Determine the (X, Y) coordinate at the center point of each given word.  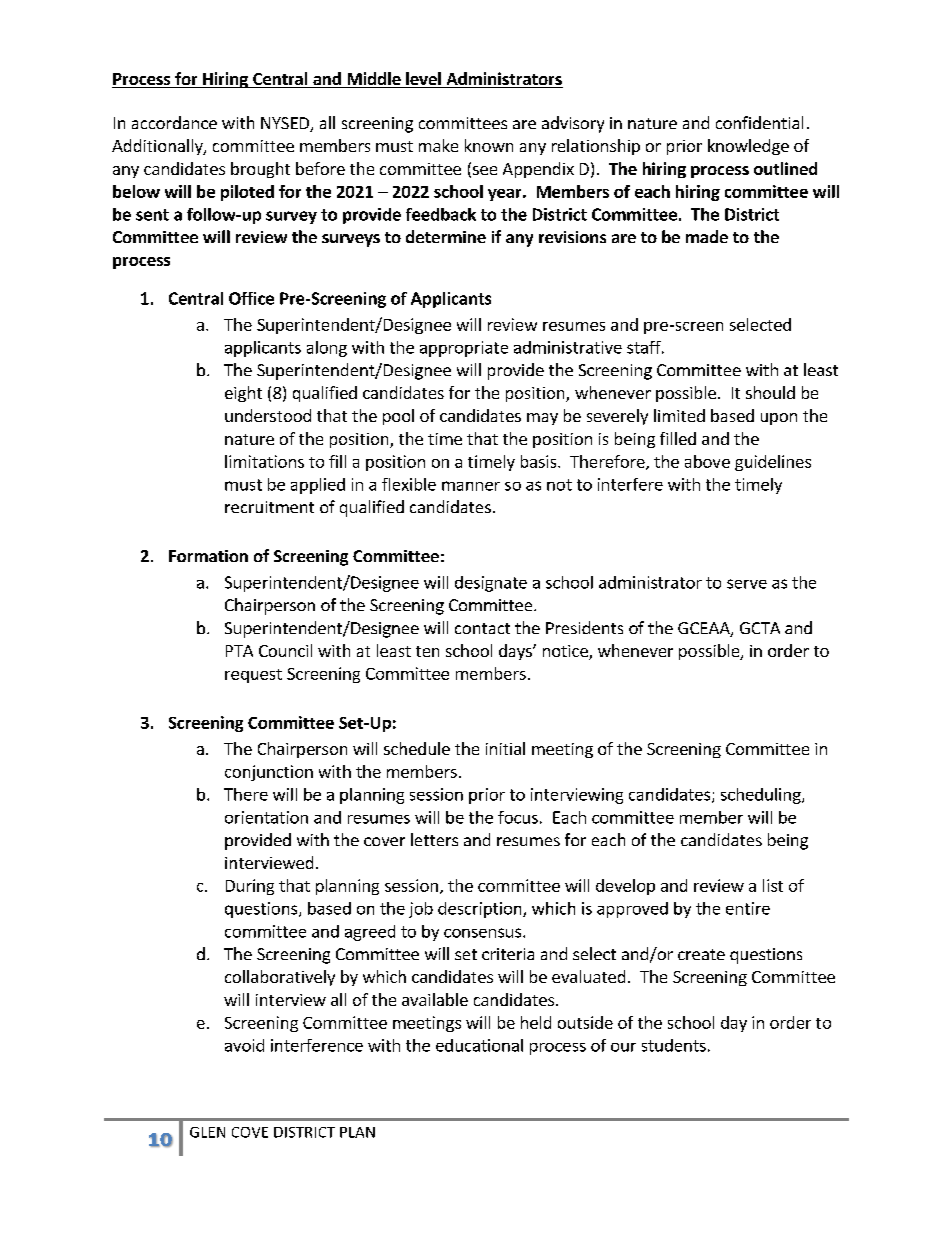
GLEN (207, 1132)
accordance (174, 122)
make (438, 145)
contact (482, 628)
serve (747, 584)
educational (479, 1045)
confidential (759, 122)
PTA (239, 651)
